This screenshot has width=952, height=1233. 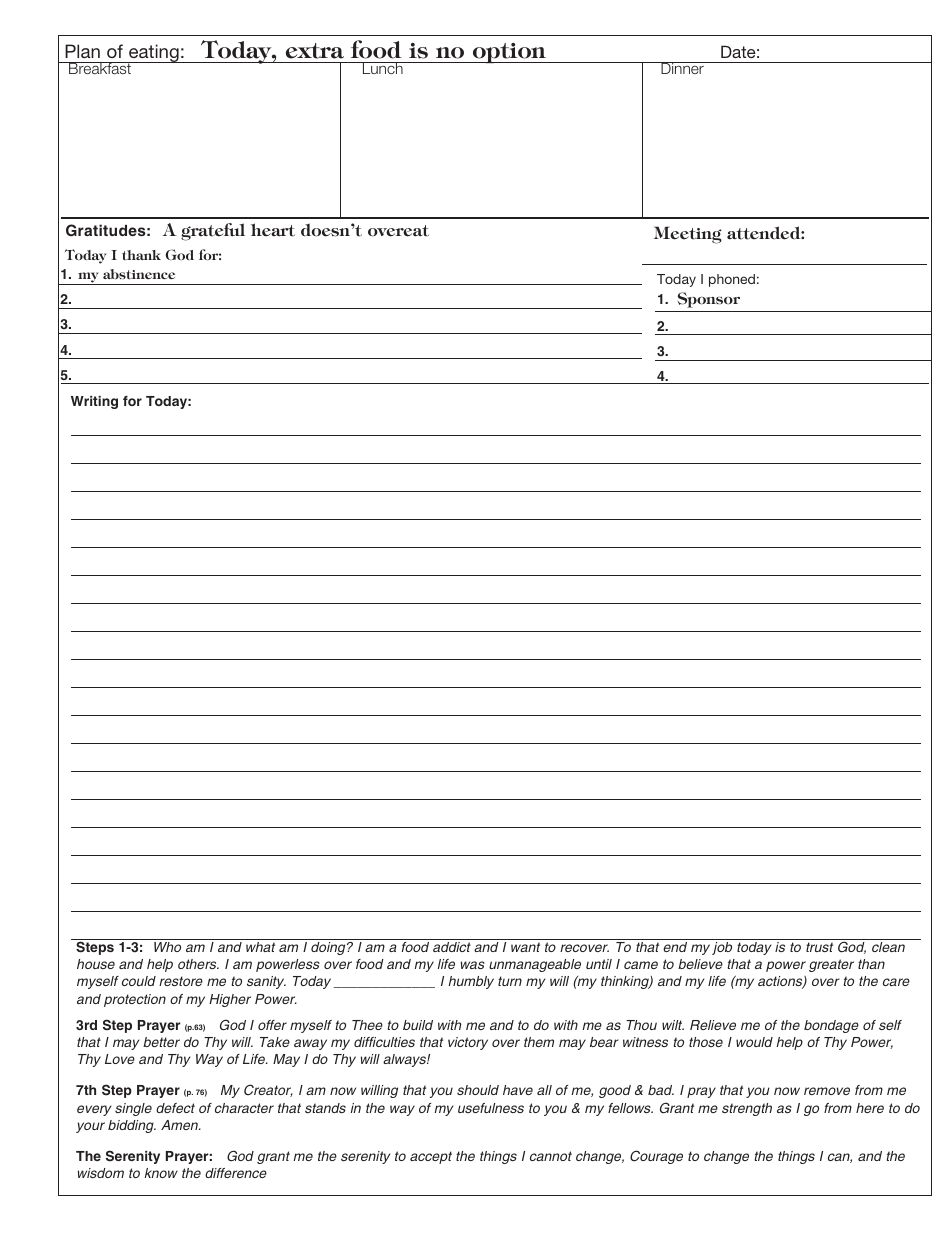 I want to click on Dinner, so click(x=682, y=68).
